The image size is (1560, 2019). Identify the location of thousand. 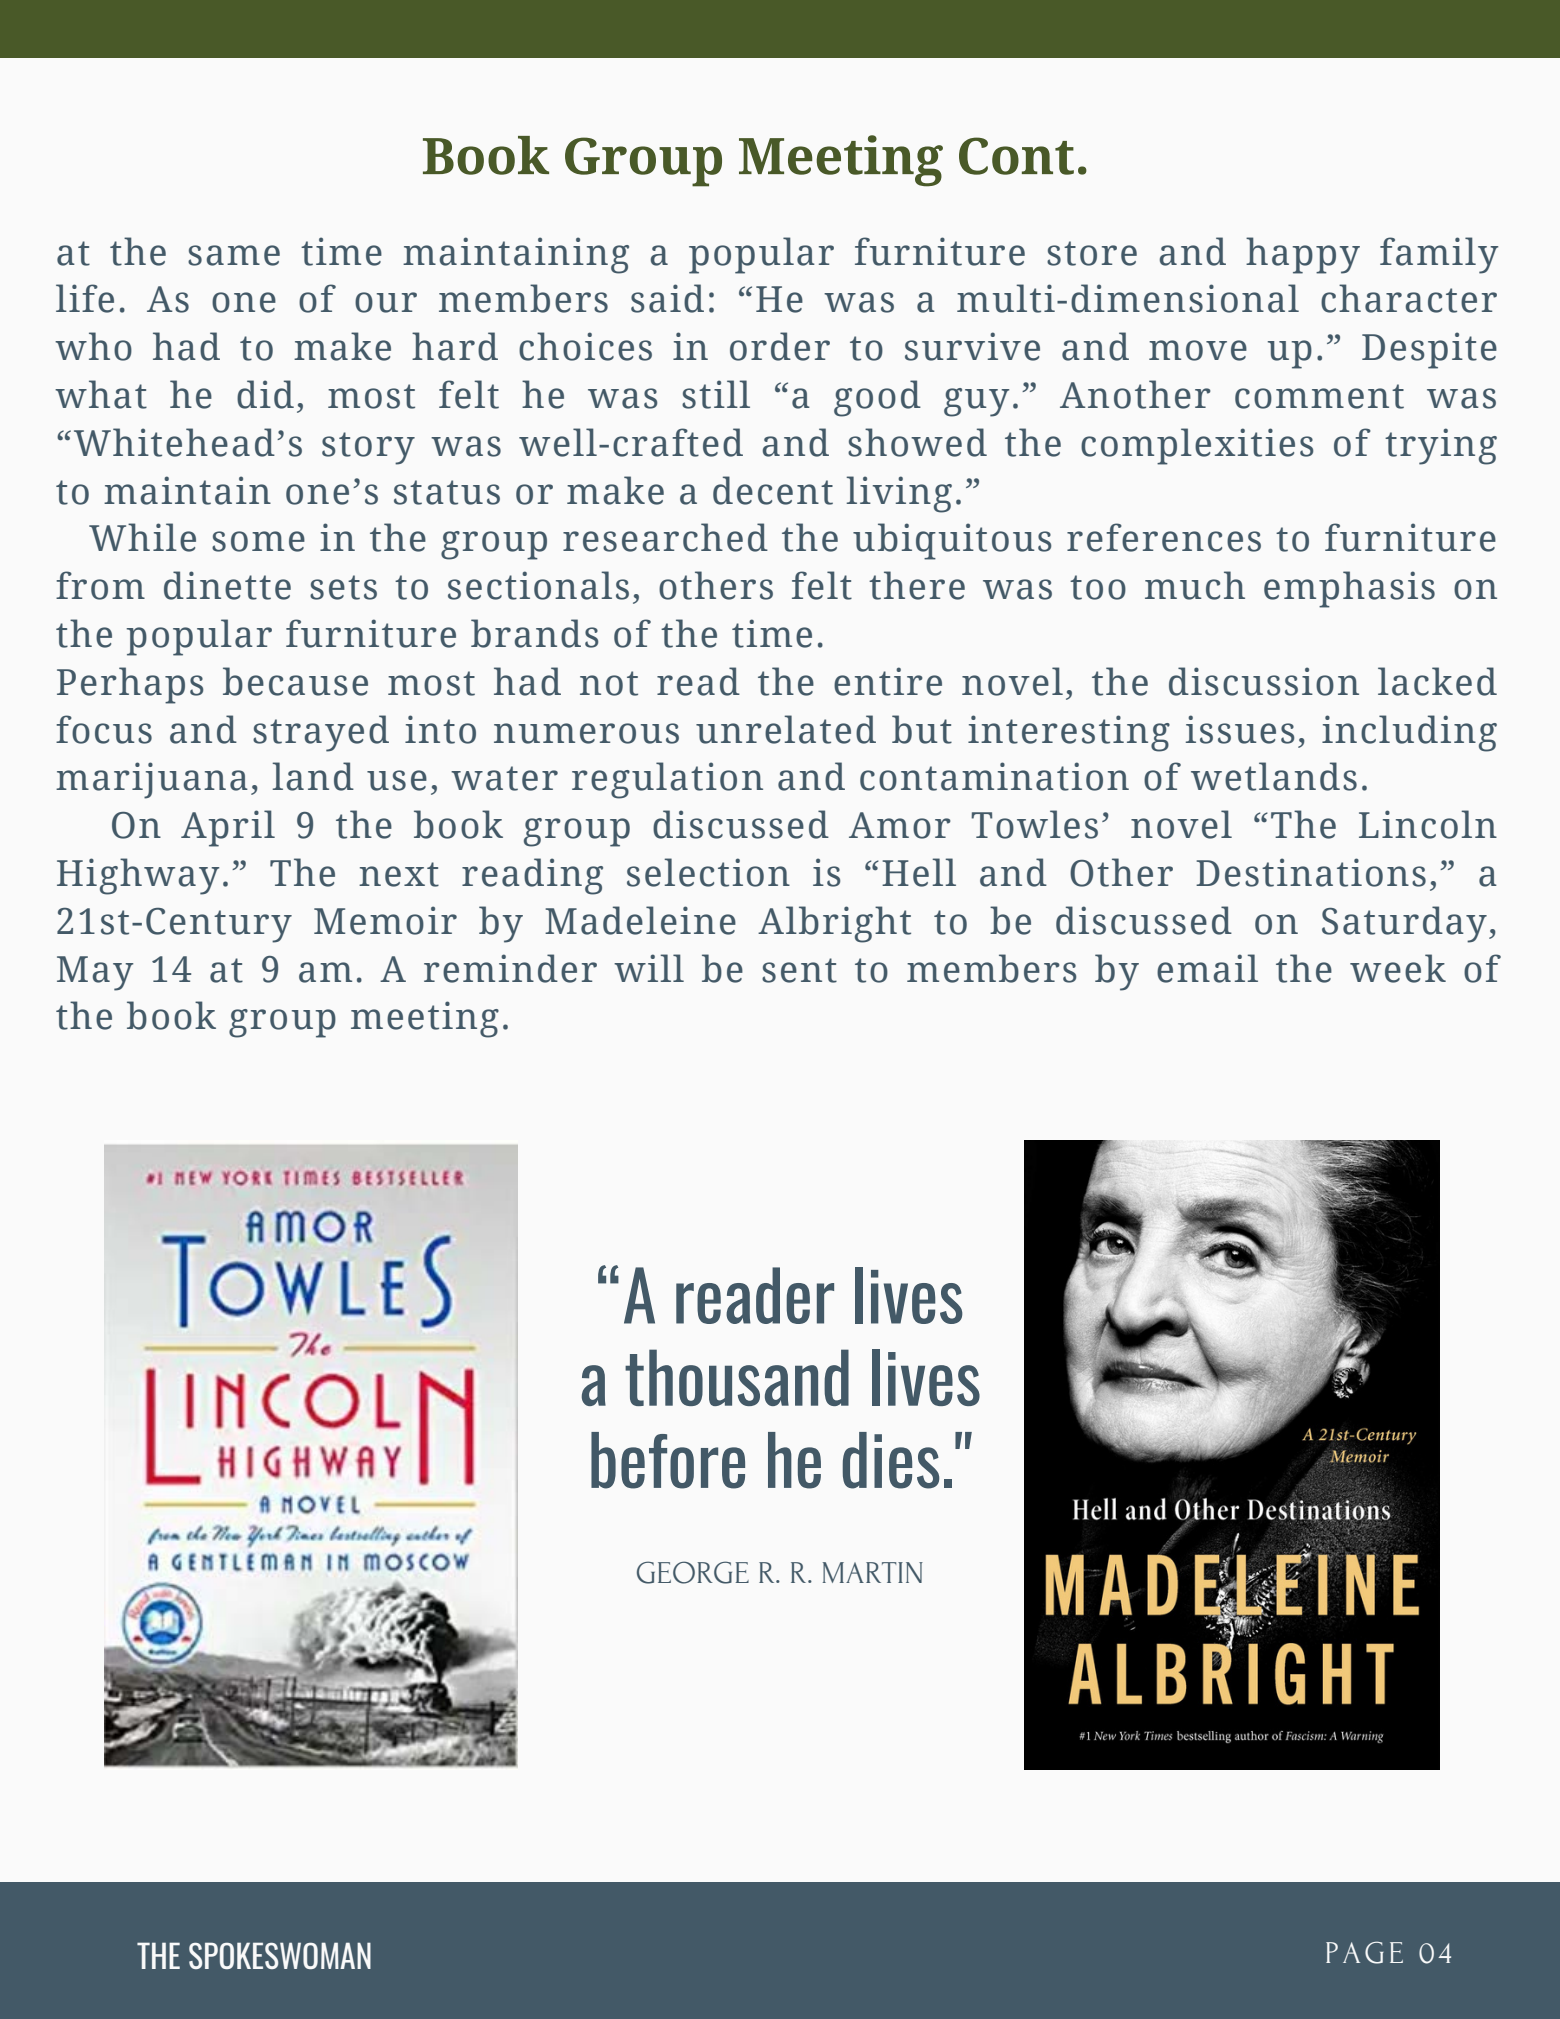
(737, 1377).
